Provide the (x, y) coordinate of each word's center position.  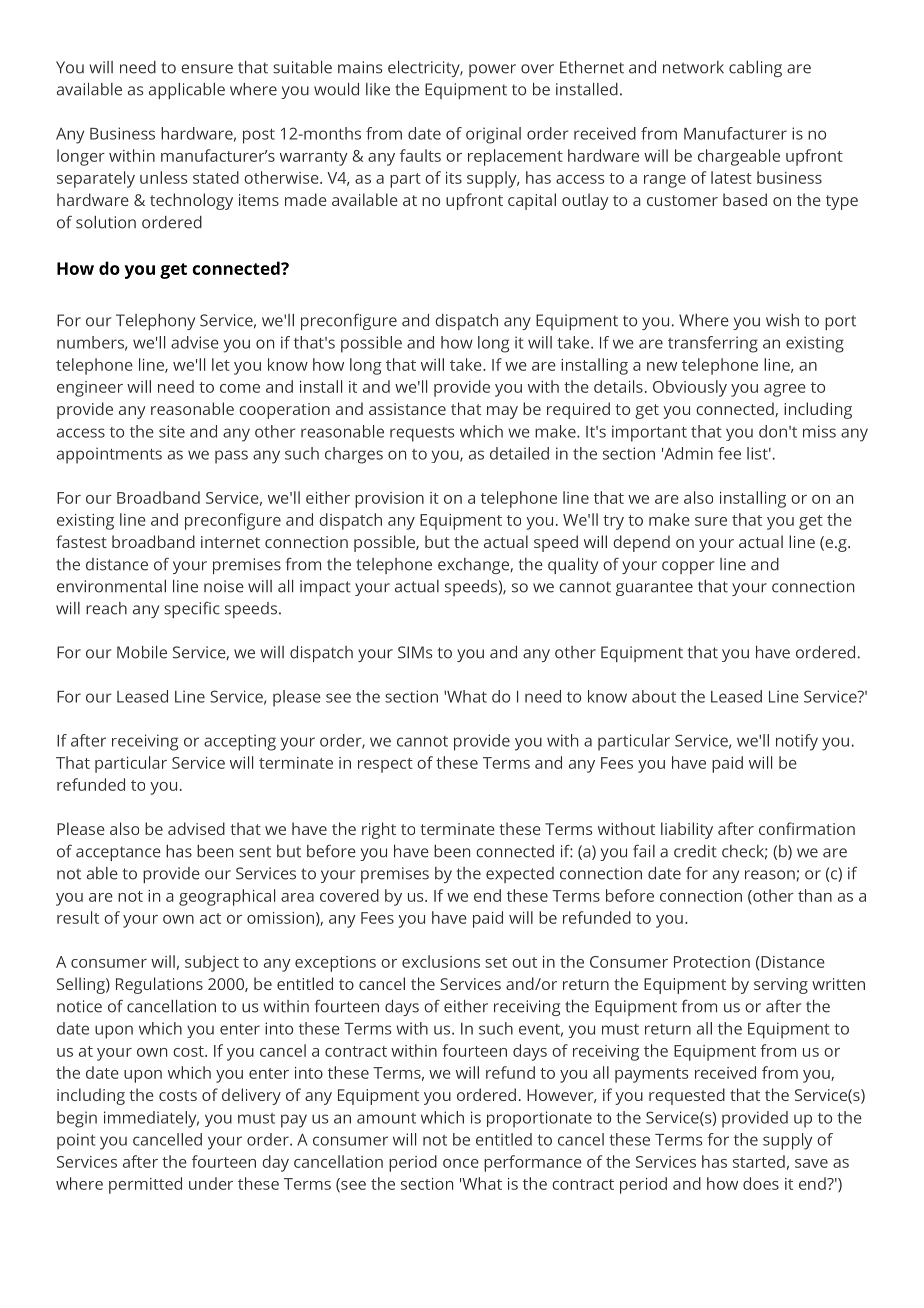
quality (573, 566)
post (259, 136)
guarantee (654, 588)
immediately (151, 1119)
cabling (755, 69)
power (492, 70)
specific (192, 610)
